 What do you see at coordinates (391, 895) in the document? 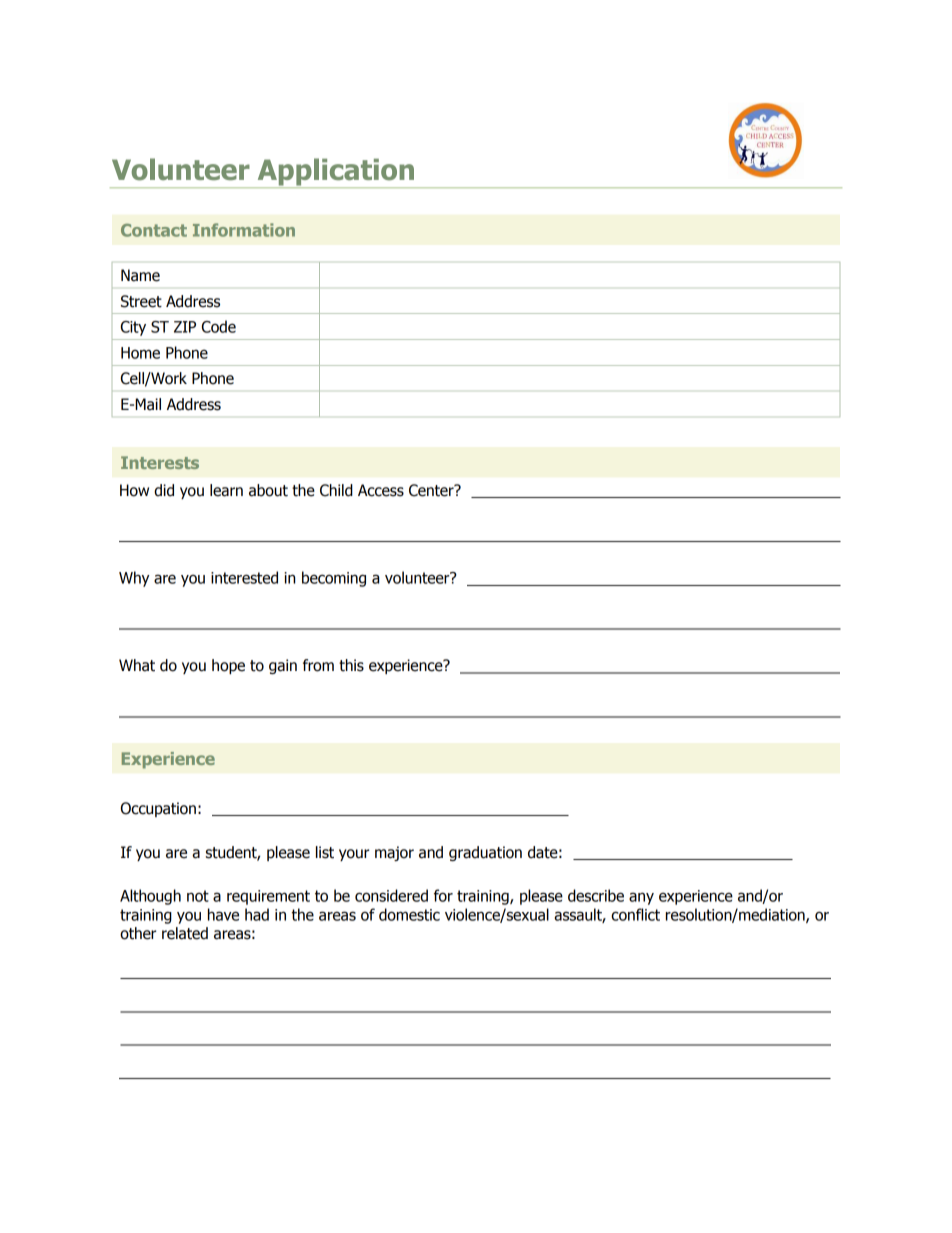
I see `considered` at bounding box center [391, 895].
